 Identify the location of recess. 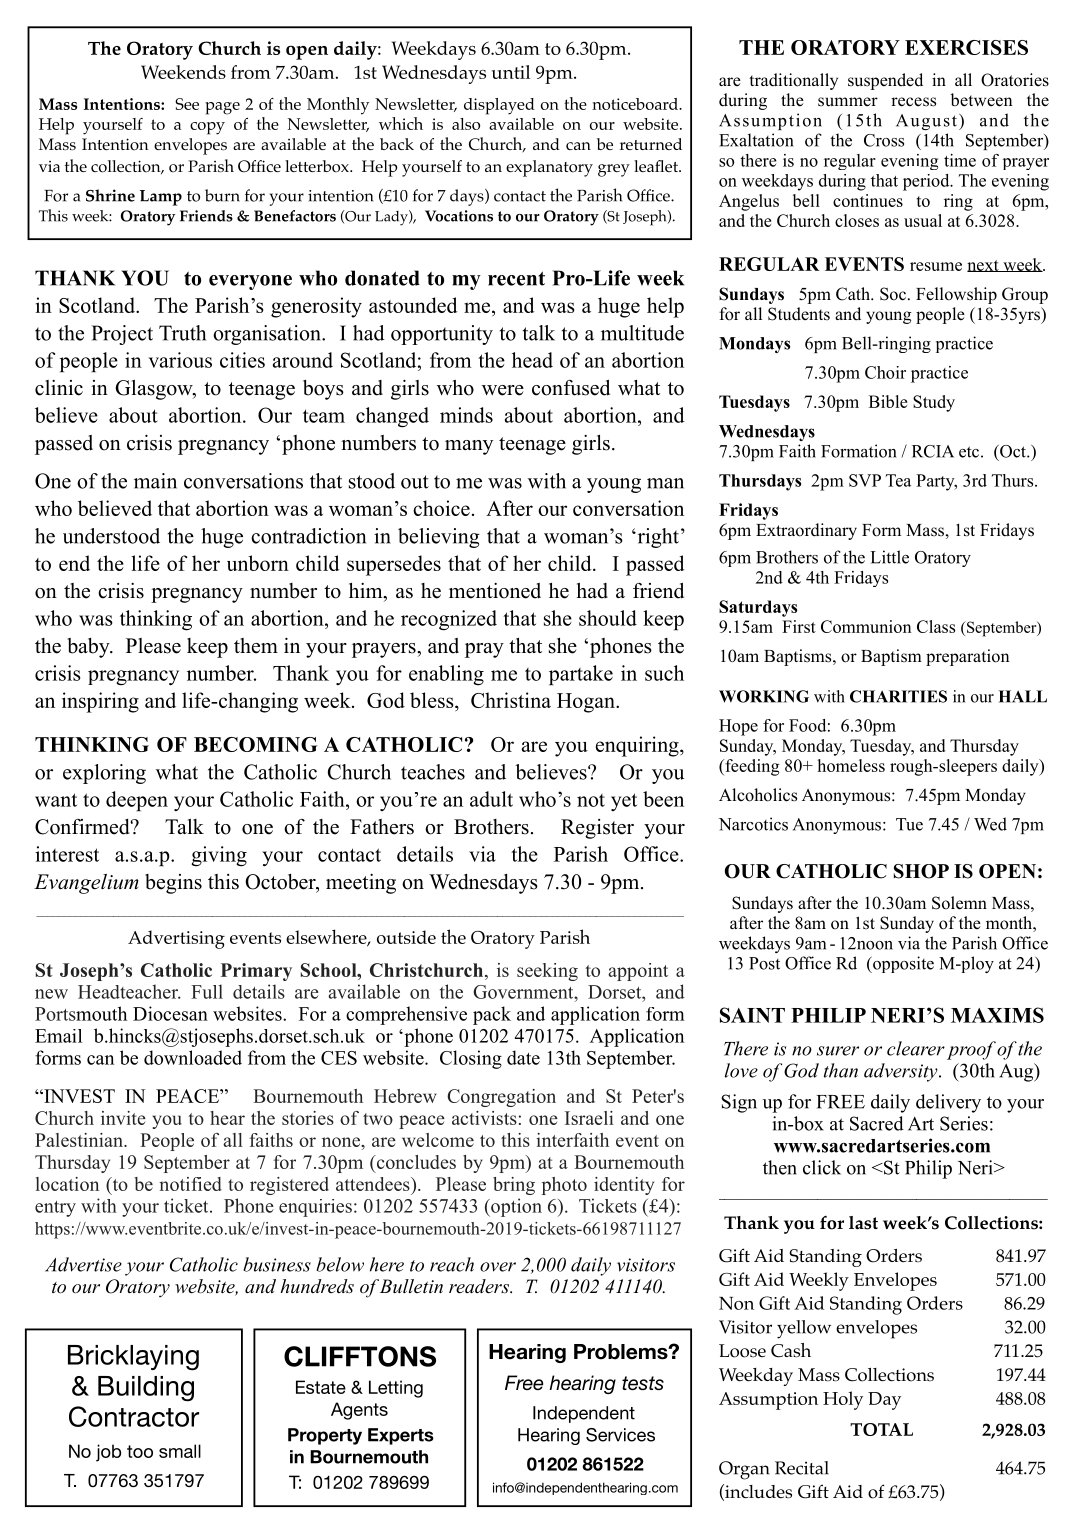
(913, 102).
